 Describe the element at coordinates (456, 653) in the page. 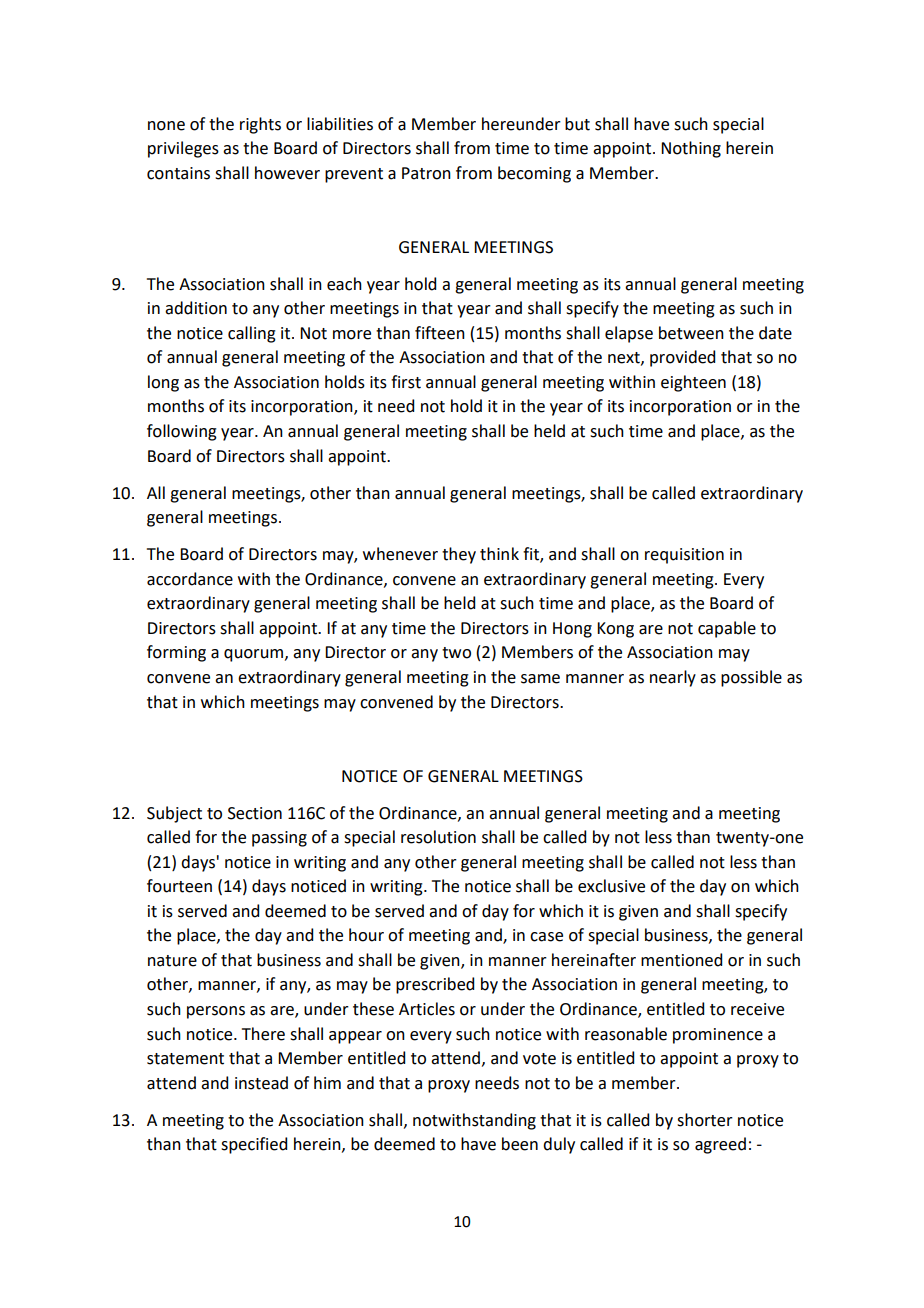

I see `two` at that location.
